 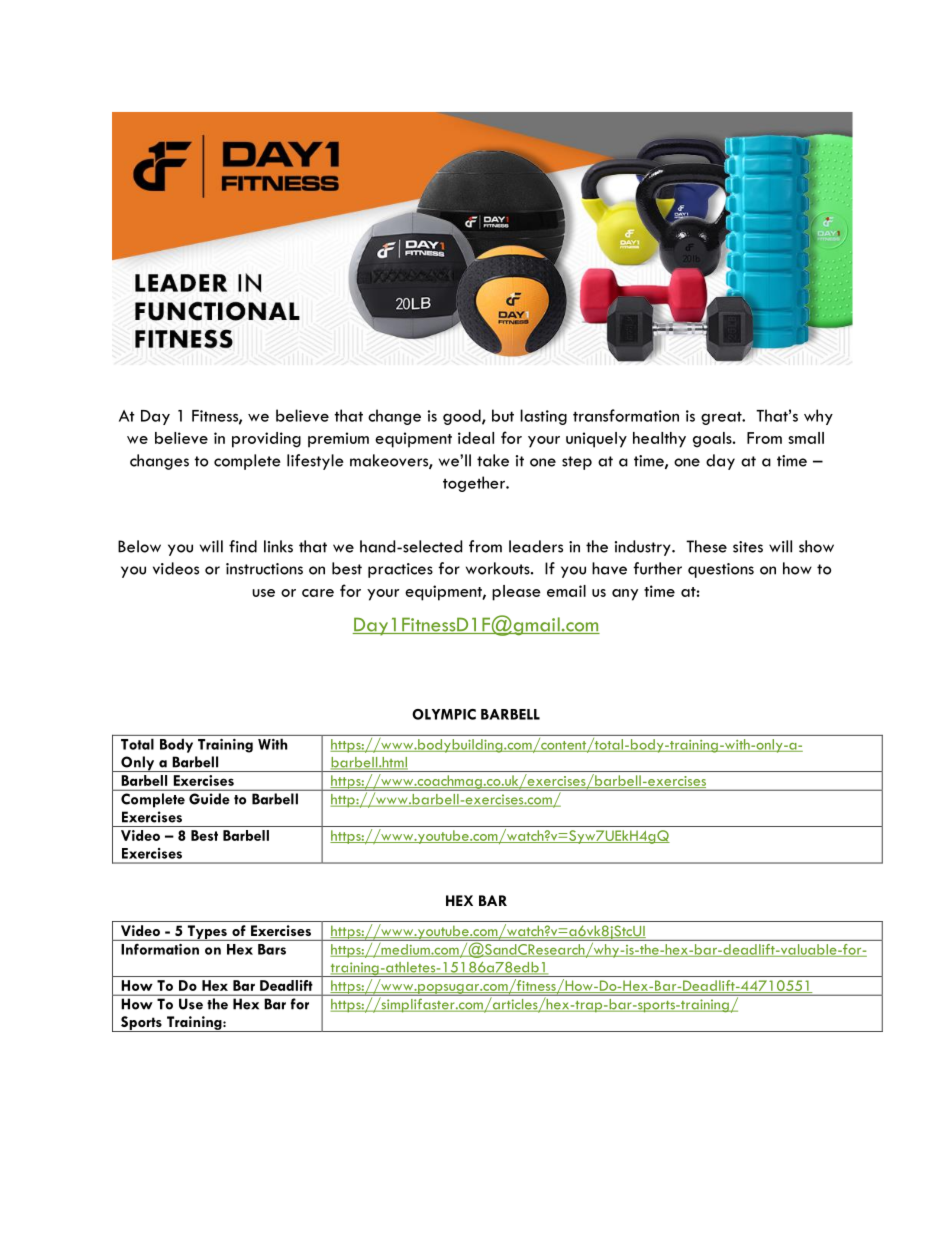 What do you see at coordinates (476, 438) in the image?
I see `ideal` at bounding box center [476, 438].
